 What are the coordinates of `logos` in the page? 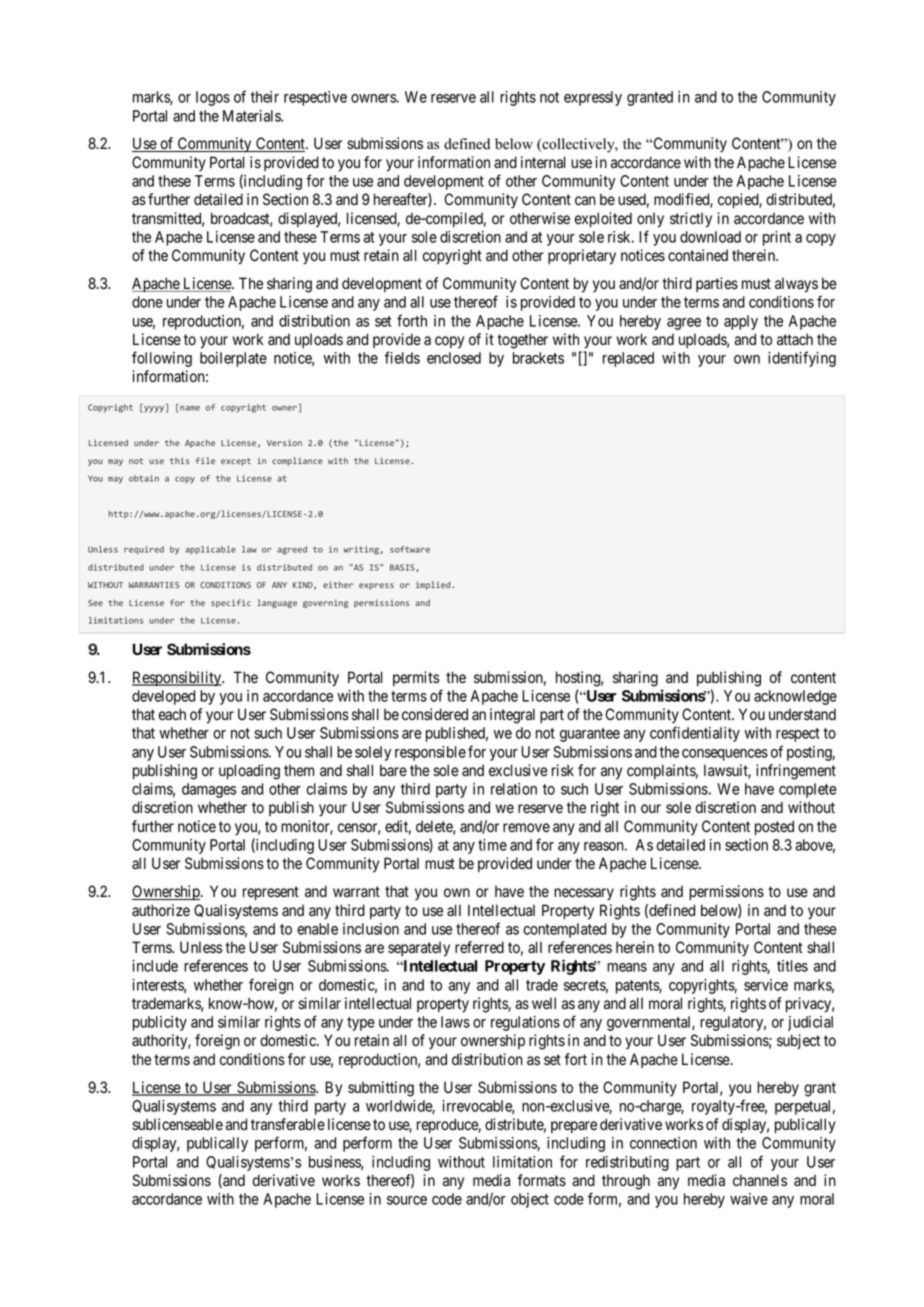 It's located at (213, 98).
